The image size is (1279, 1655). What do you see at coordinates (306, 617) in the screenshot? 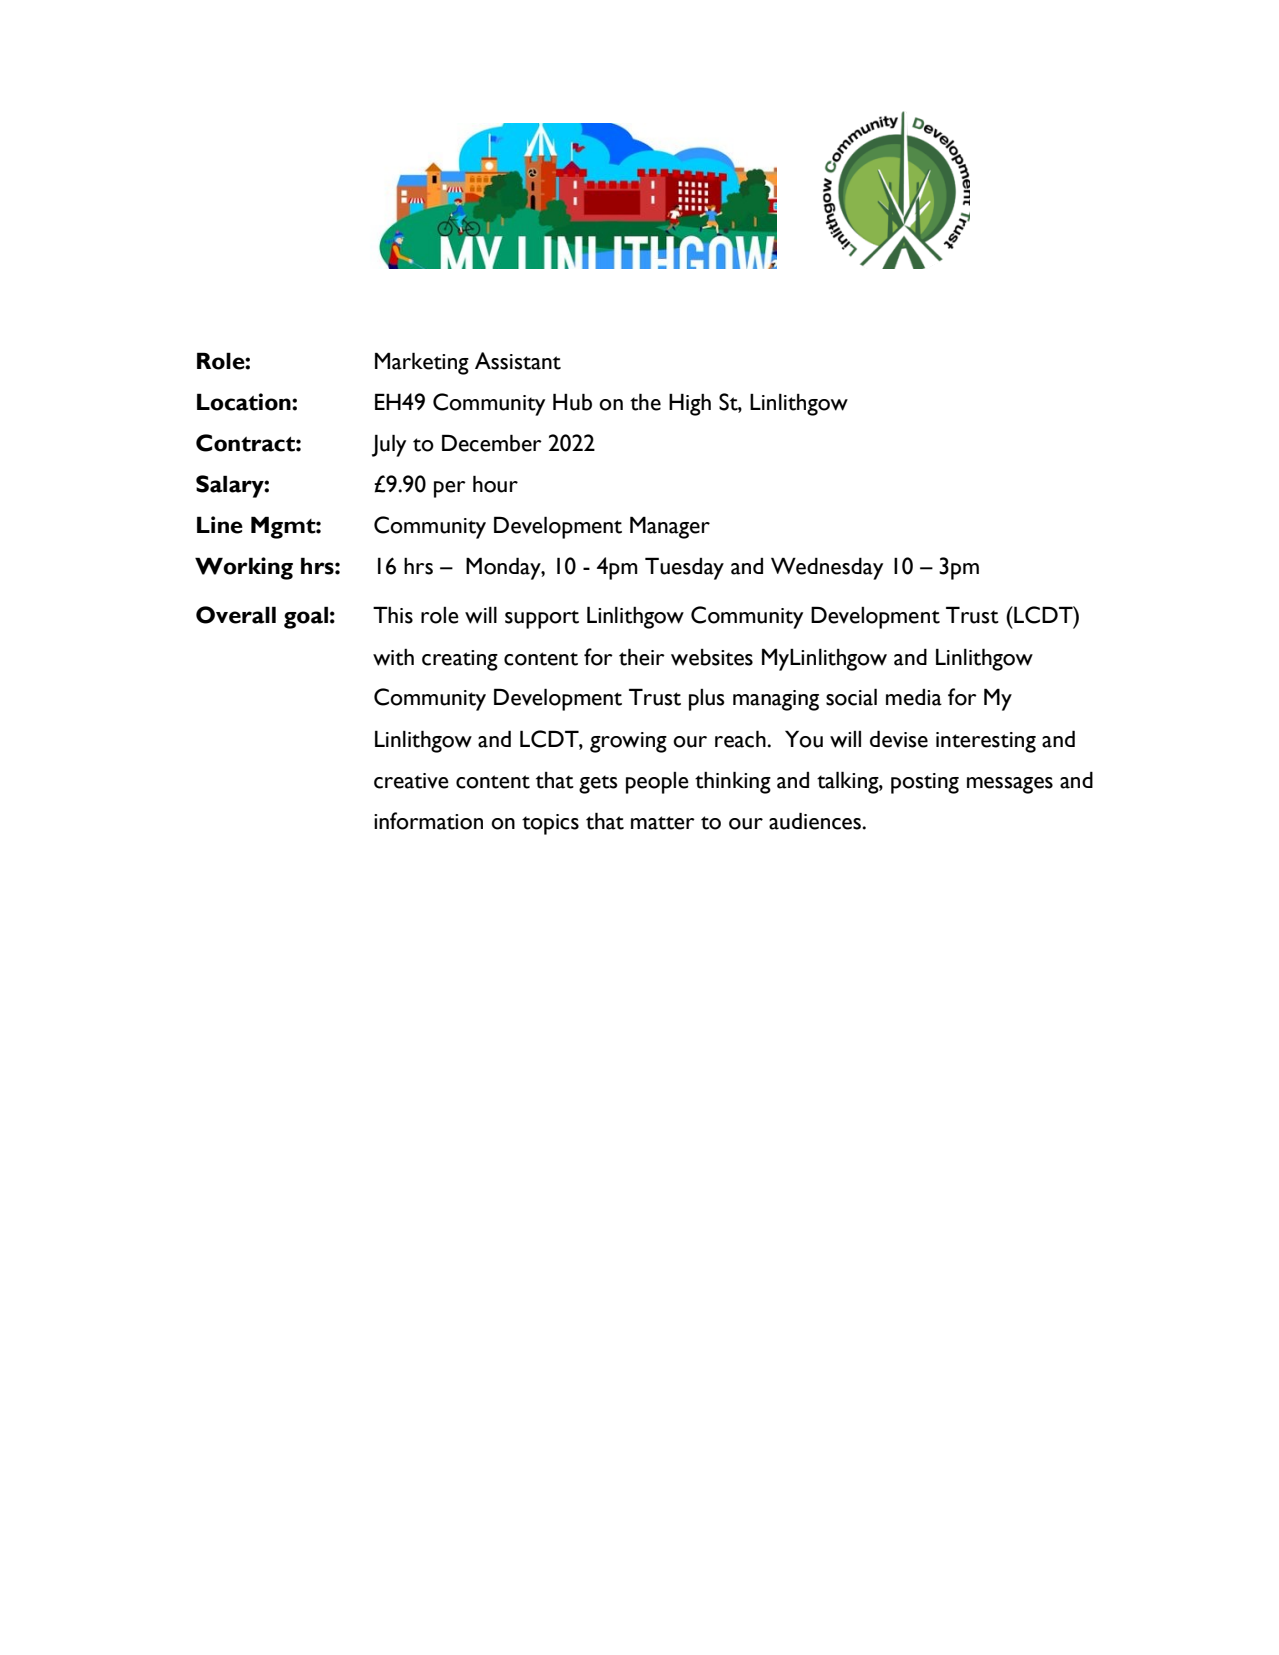
I see `goal` at bounding box center [306, 617].
